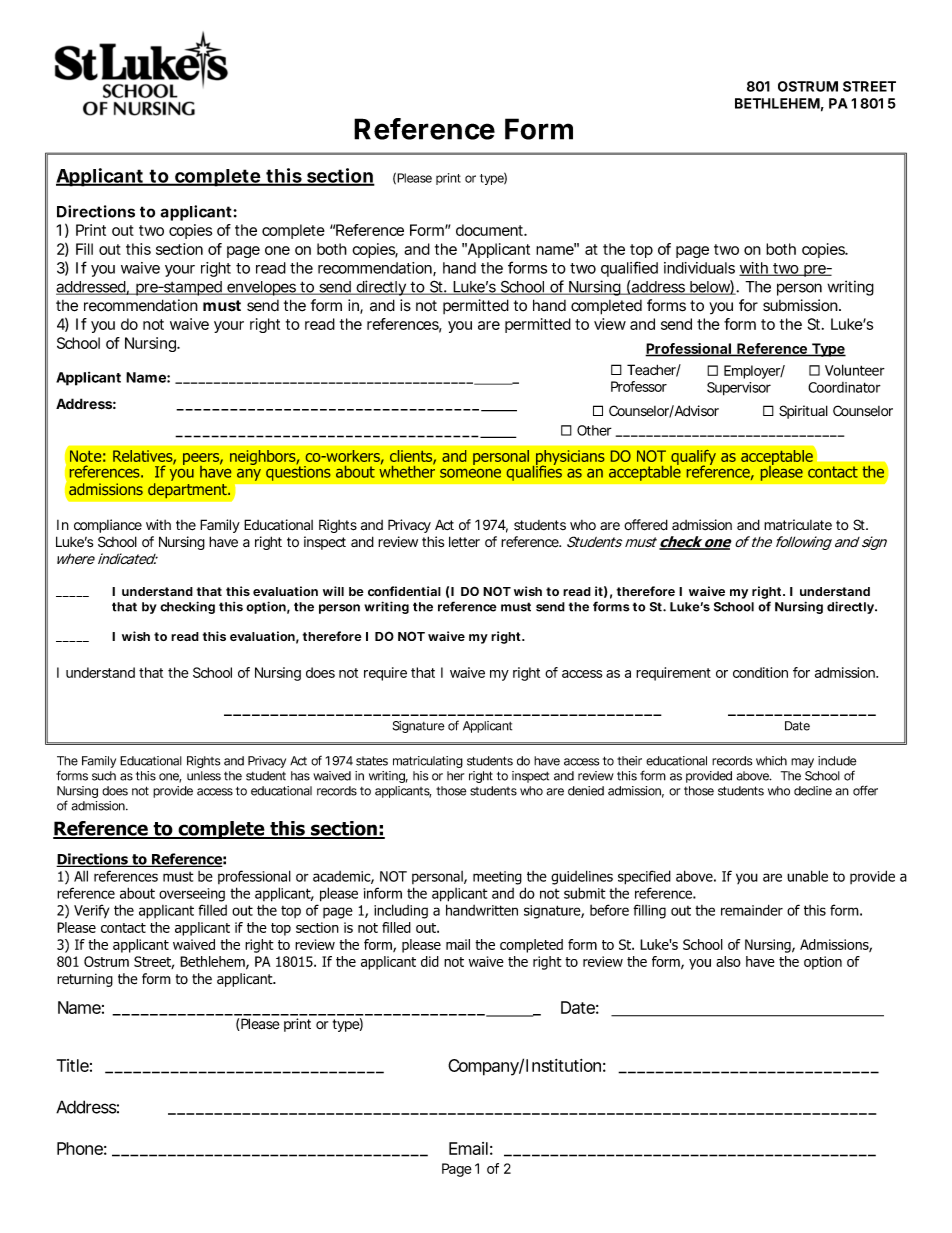 The width and height of the screenshot is (952, 1233). What do you see at coordinates (490, 230) in the screenshot?
I see `document` at bounding box center [490, 230].
